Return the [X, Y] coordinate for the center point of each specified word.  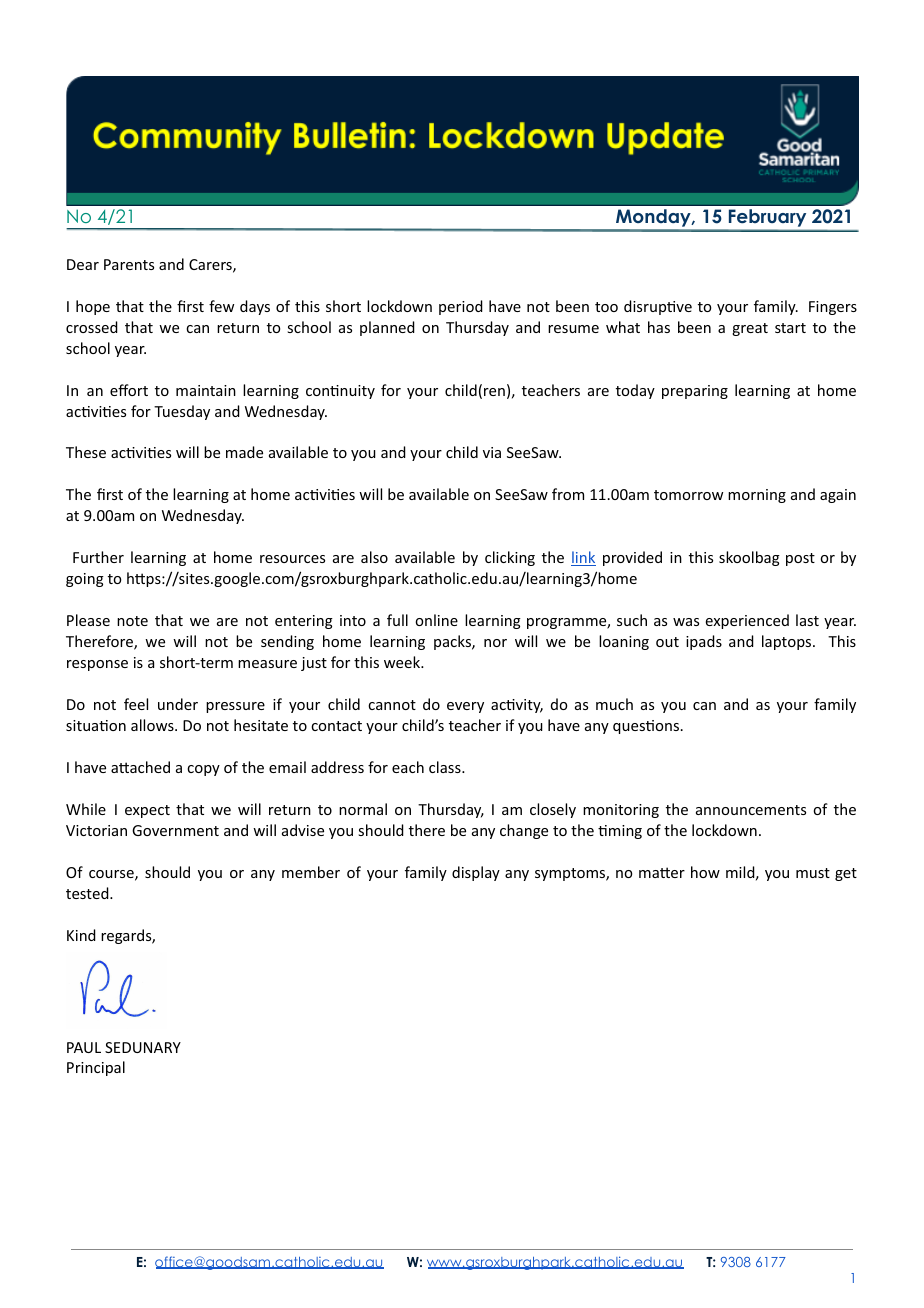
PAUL [84, 1047]
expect [147, 811]
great [750, 329]
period [461, 307]
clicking [510, 558]
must [813, 873]
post [800, 559]
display [476, 873]
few [221, 306]
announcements [751, 810]
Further [98, 557]
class [446, 767]
